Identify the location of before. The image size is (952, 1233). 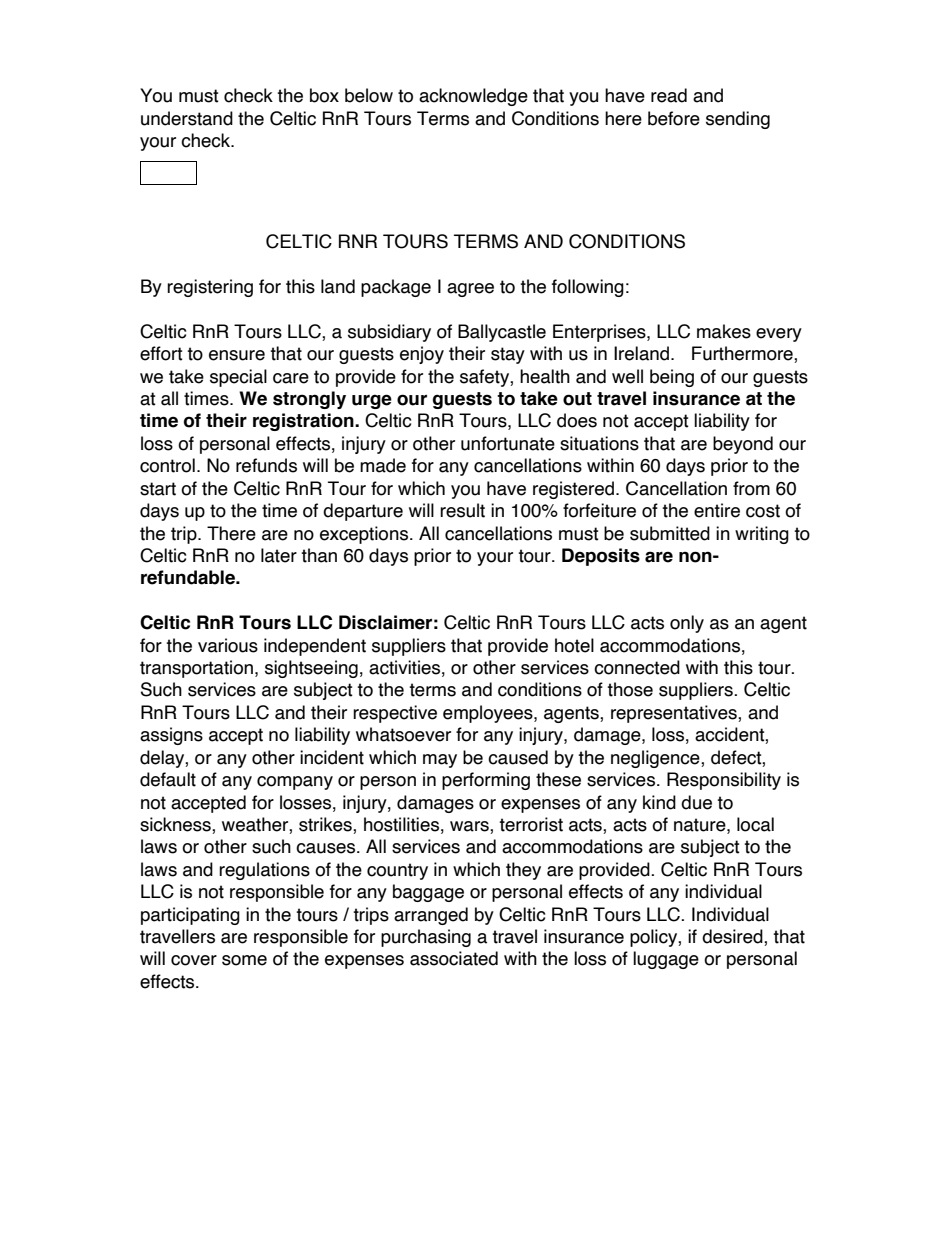
(674, 118).
